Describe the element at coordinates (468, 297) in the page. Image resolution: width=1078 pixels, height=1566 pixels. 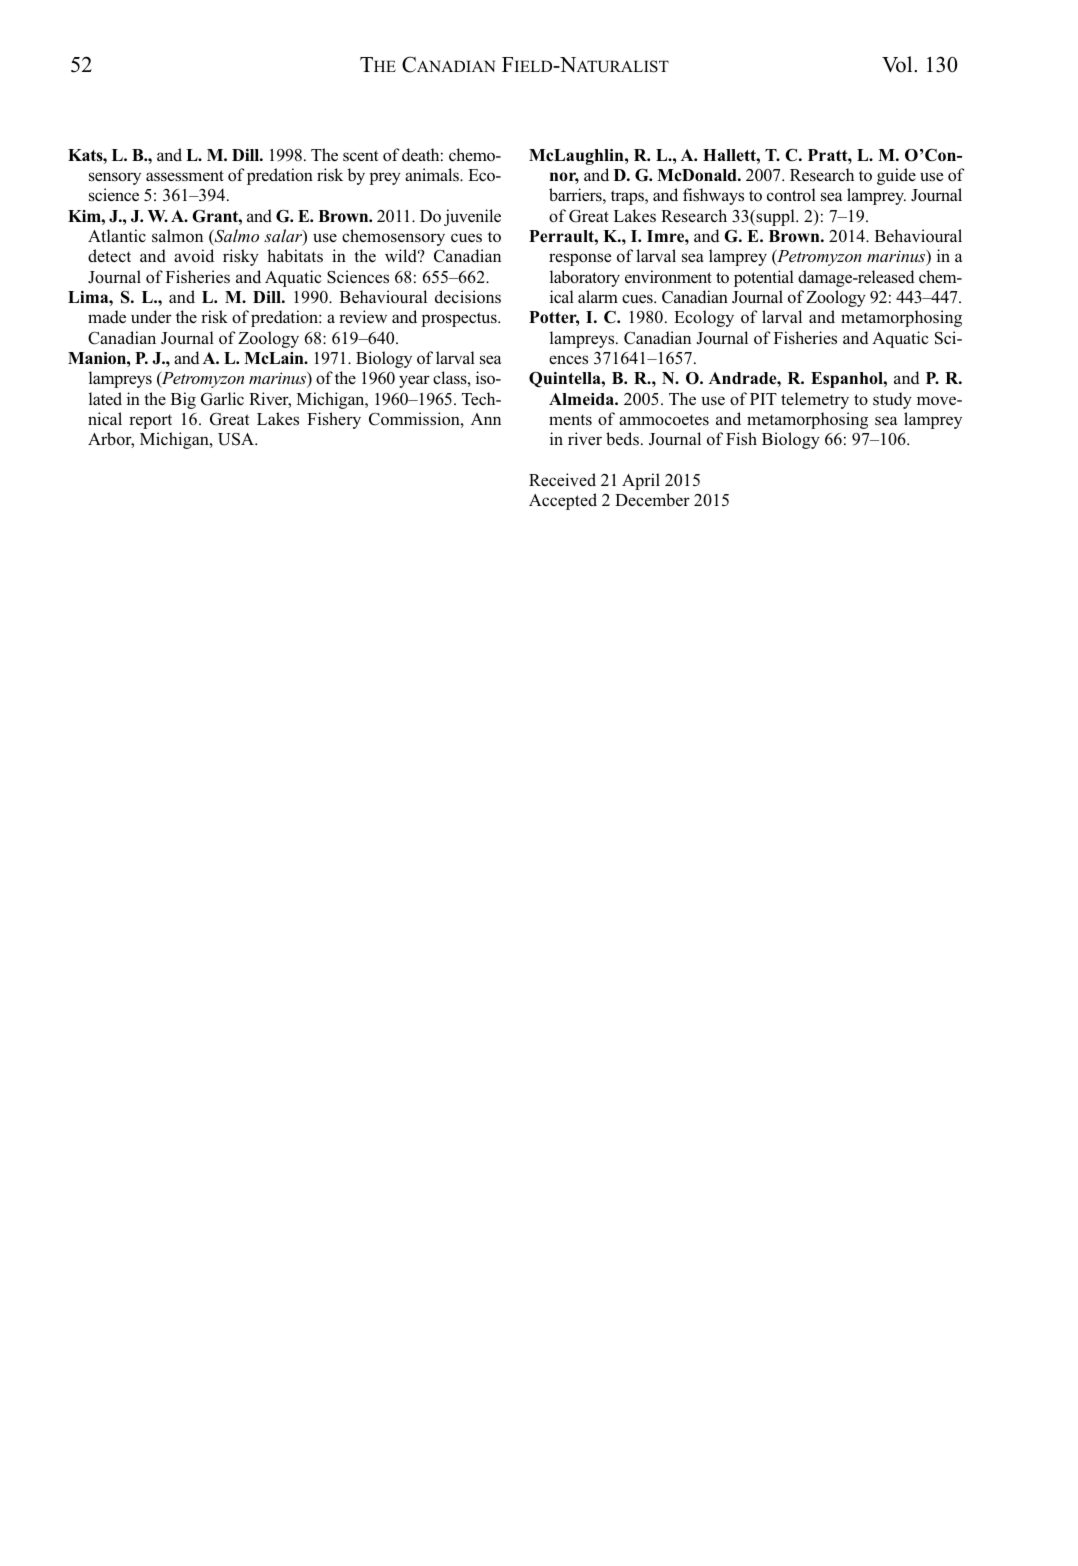
I see `decisions` at that location.
